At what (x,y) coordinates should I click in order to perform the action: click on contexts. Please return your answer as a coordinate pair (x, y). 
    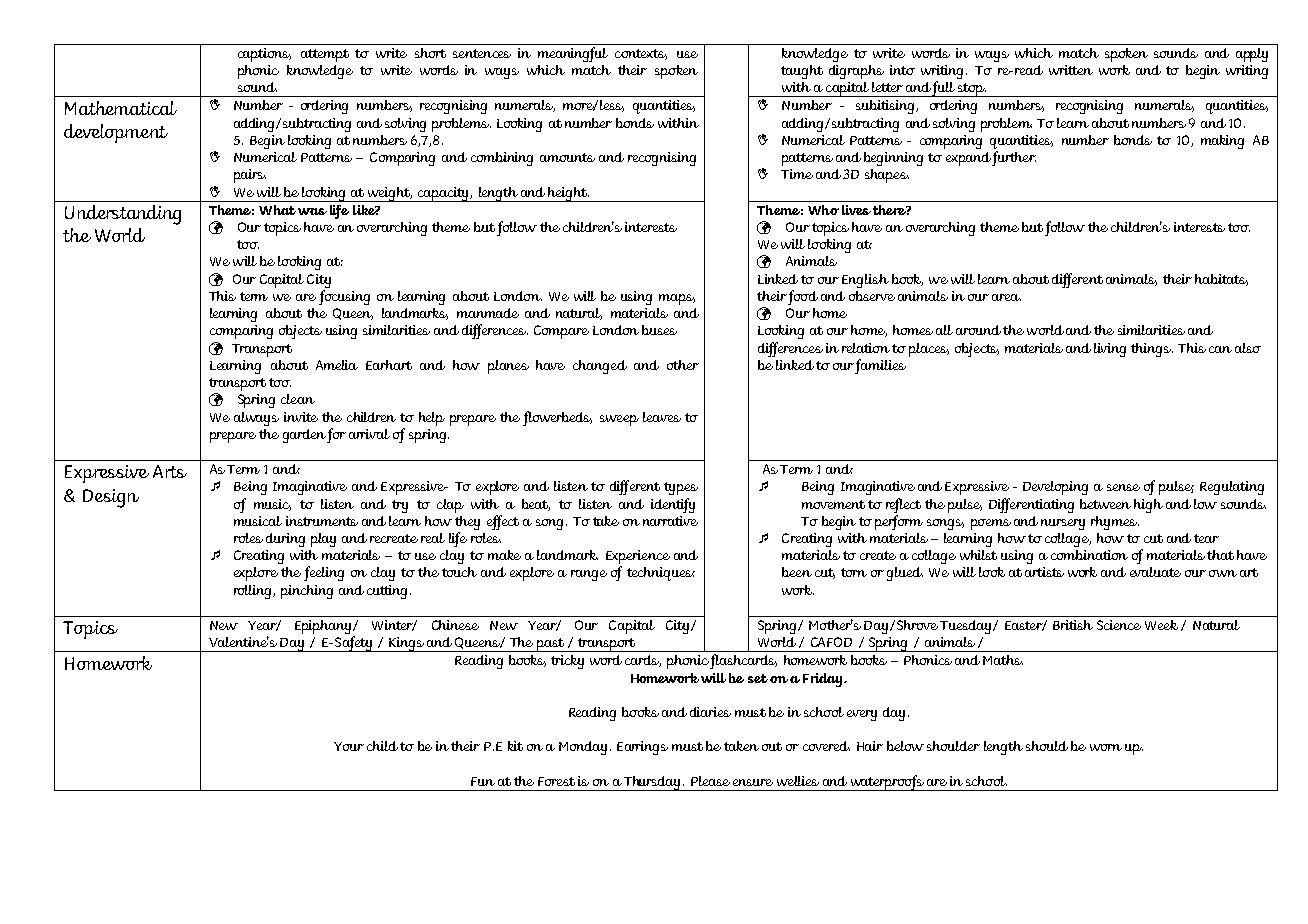
    Looking at the image, I should click on (641, 54).
